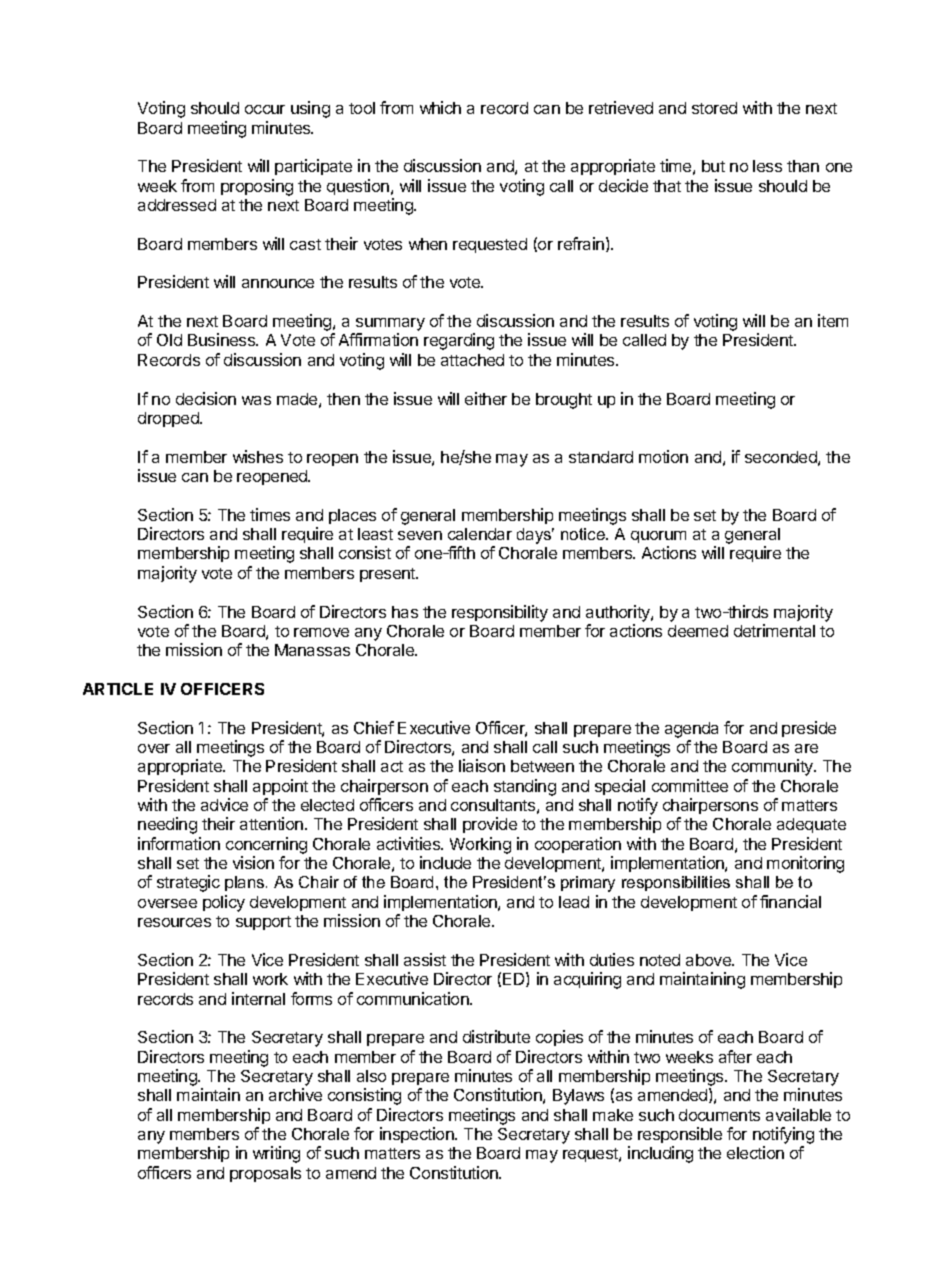 The width and height of the image is (936, 1288). I want to click on which, so click(440, 107).
